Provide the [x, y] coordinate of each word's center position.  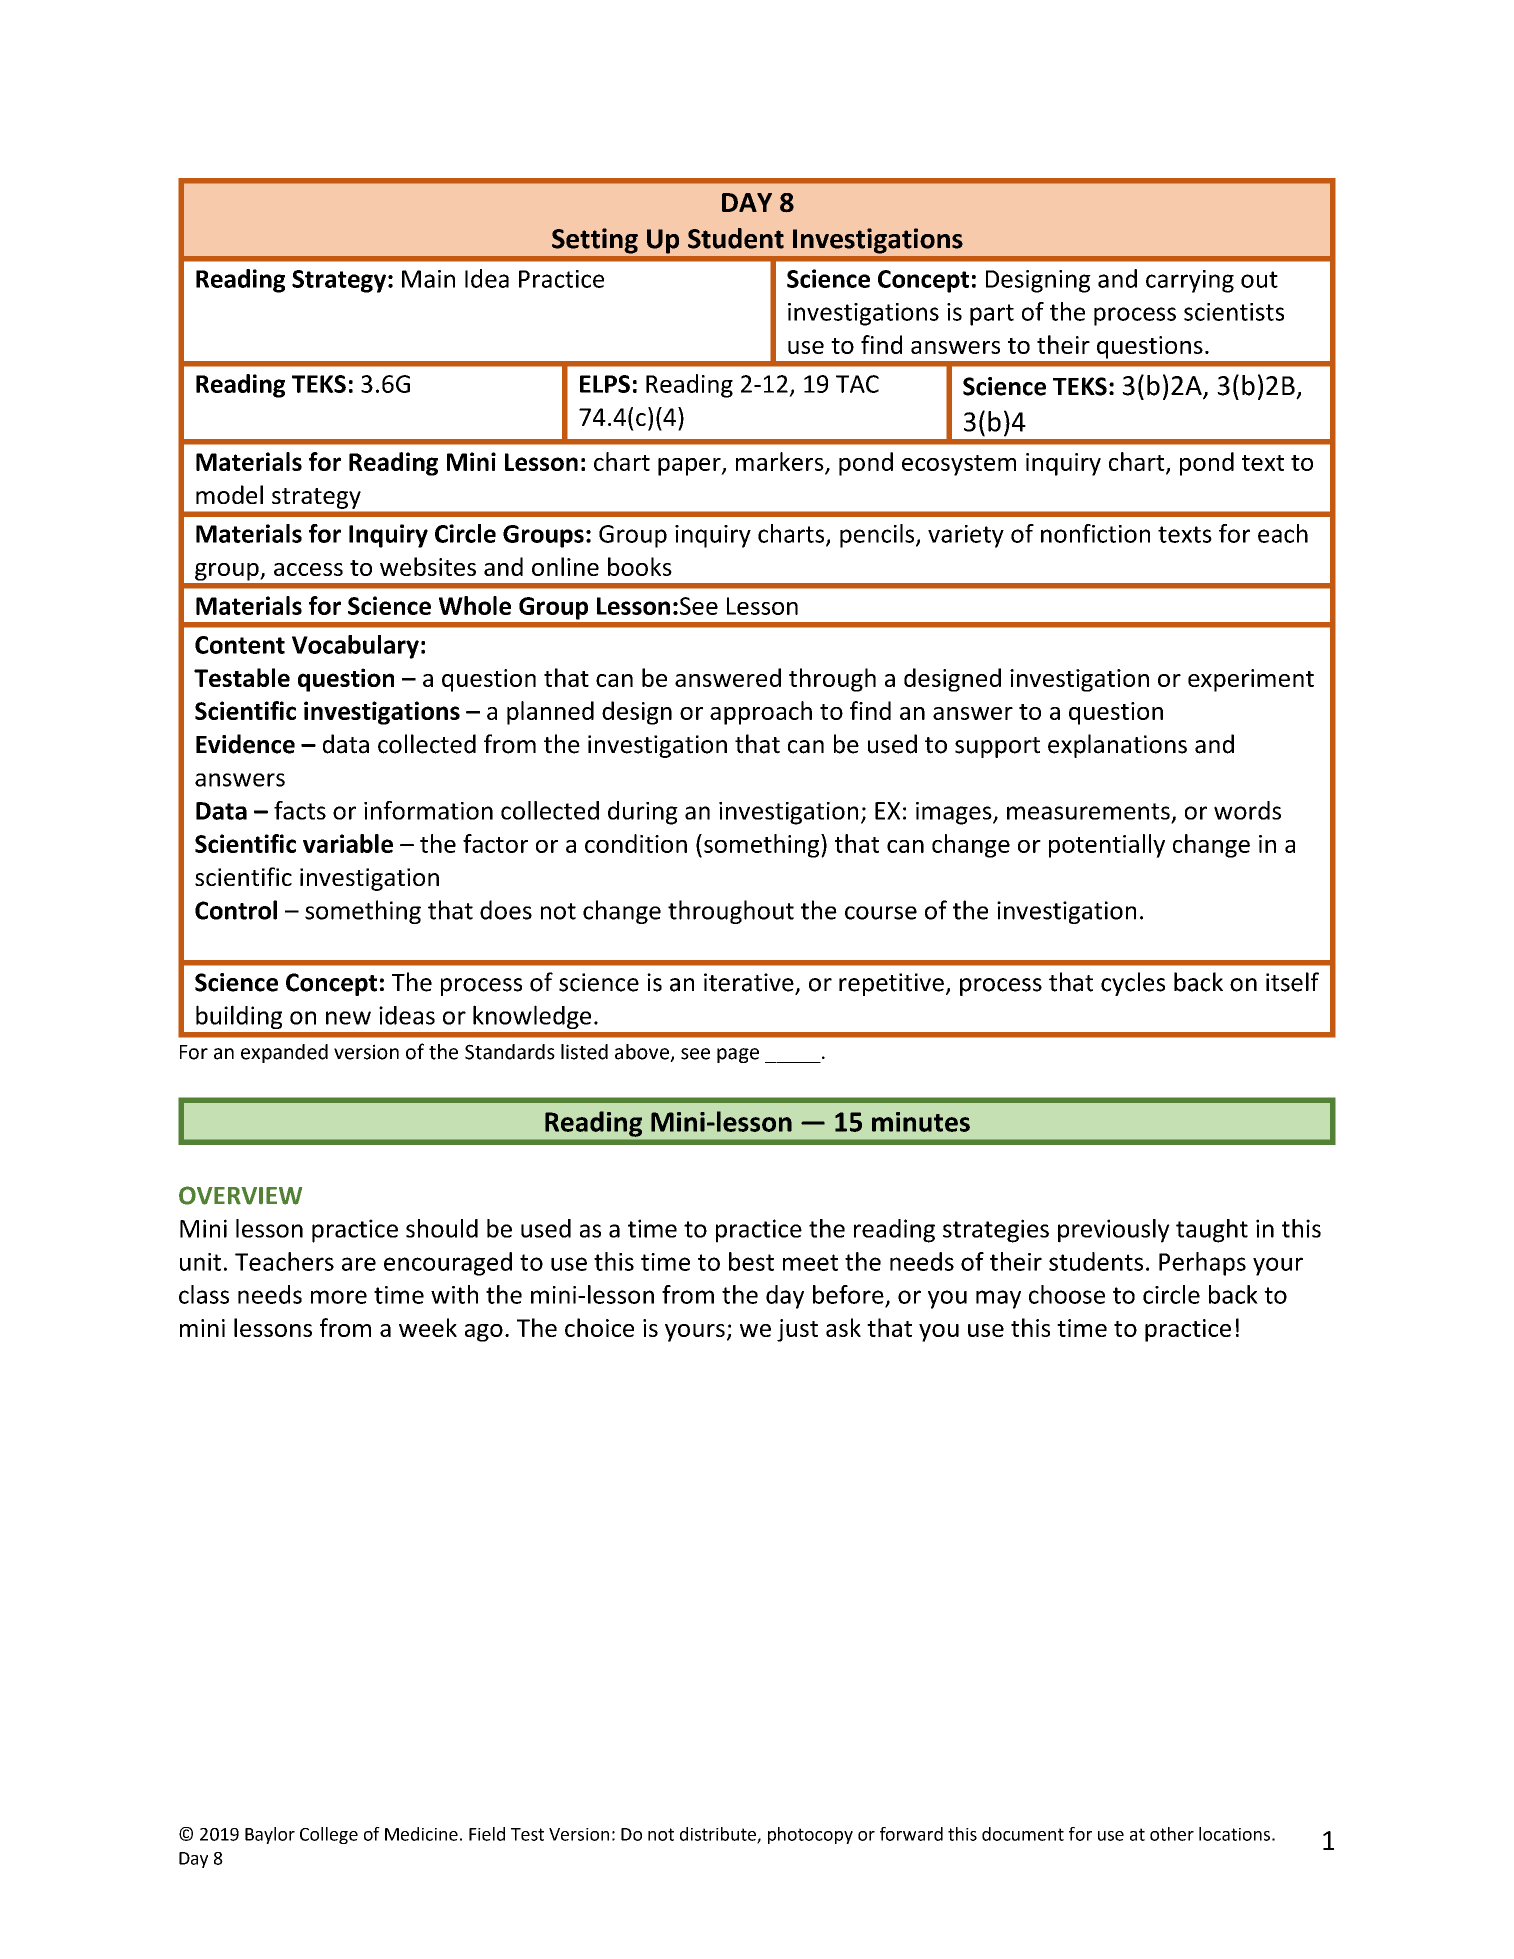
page [738, 1055]
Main [428, 279]
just [797, 1330]
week [428, 1327]
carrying [1190, 281]
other [1172, 1834]
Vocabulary [355, 647]
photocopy [810, 1835]
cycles [1133, 984]
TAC [857, 384]
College [329, 1835]
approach [761, 713]
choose [1067, 1294]
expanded [284, 1053]
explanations [1117, 746]
